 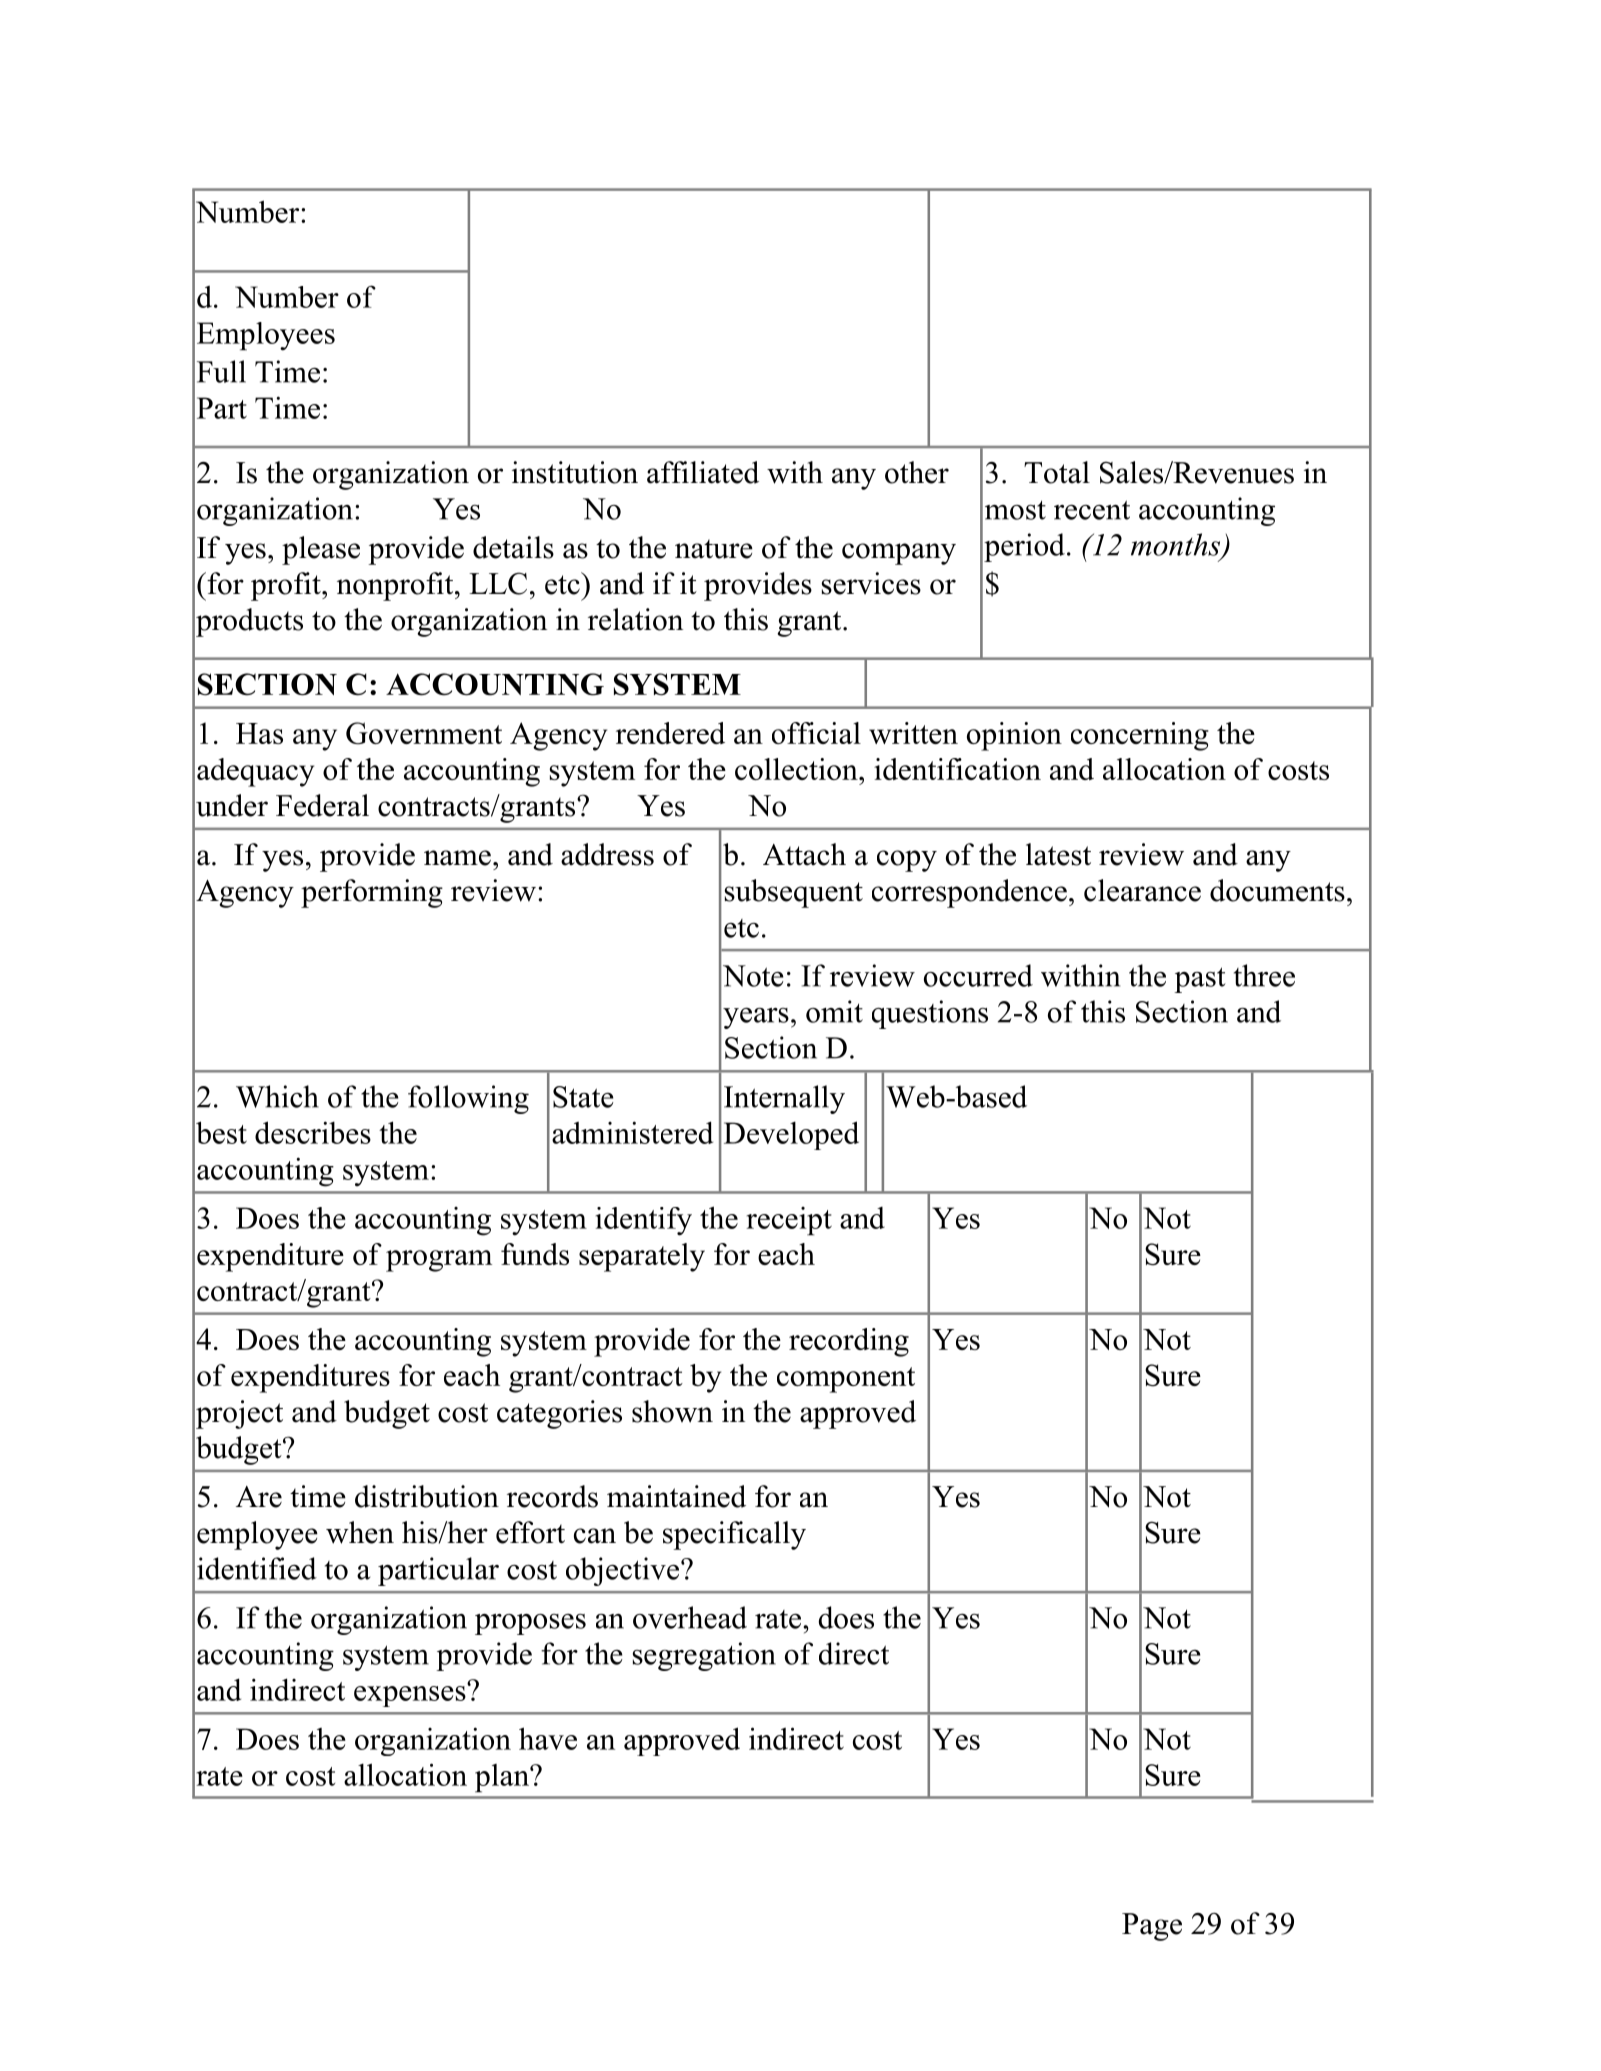 I want to click on have, so click(x=548, y=1738).
